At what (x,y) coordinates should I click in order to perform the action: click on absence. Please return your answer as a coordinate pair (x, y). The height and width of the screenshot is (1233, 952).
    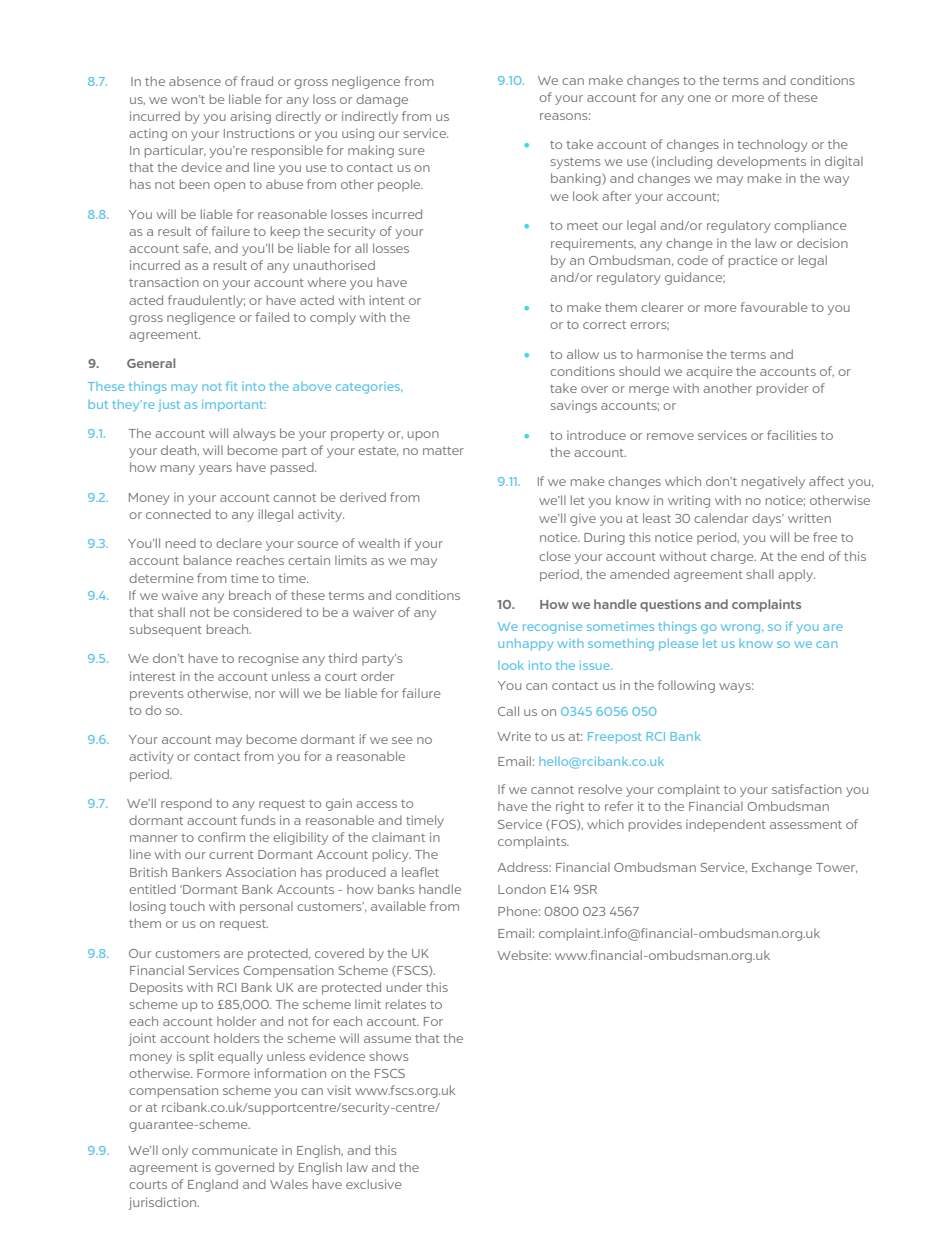
    Looking at the image, I should click on (195, 81).
